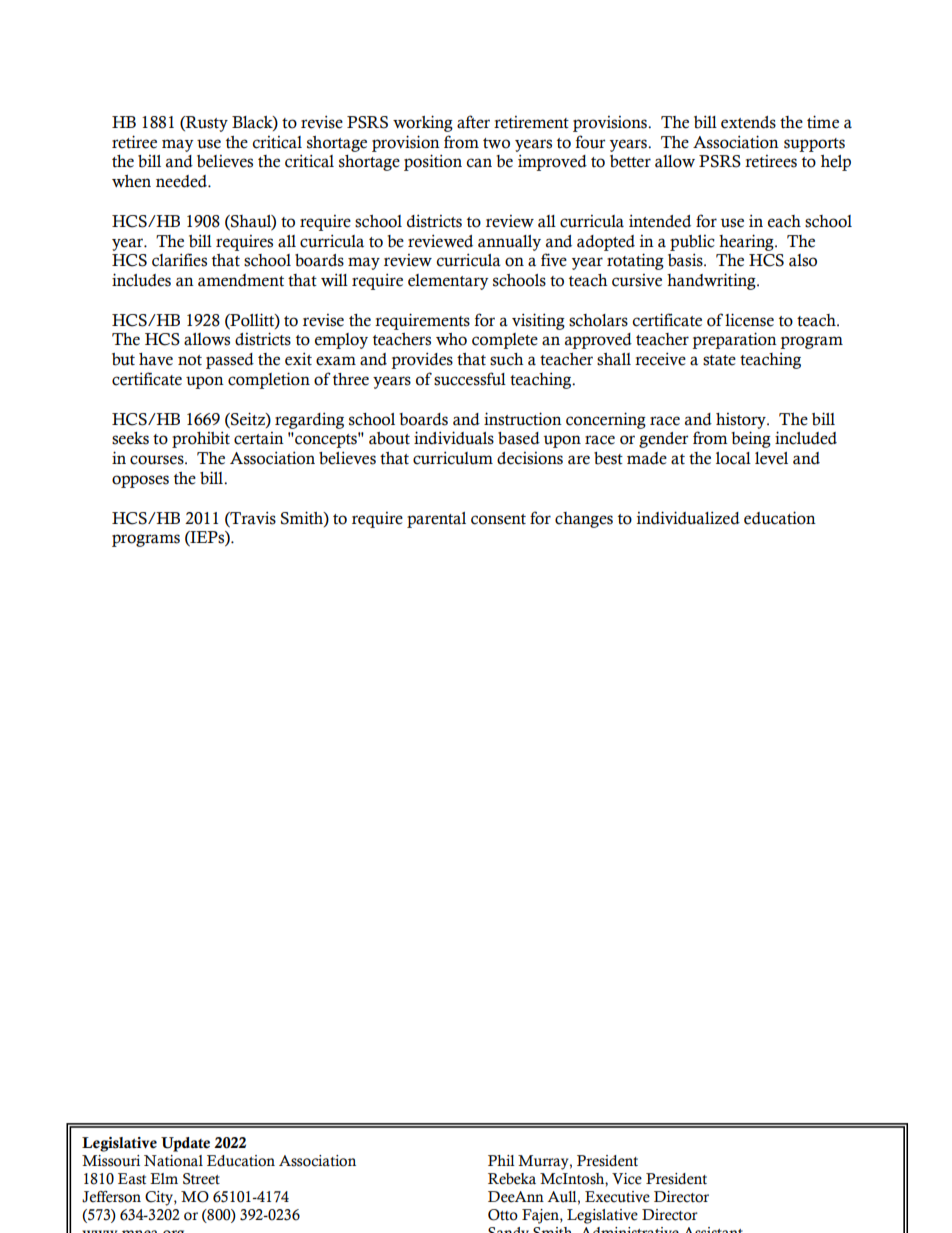 This document has height=1233, width=952. I want to click on can, so click(479, 163).
